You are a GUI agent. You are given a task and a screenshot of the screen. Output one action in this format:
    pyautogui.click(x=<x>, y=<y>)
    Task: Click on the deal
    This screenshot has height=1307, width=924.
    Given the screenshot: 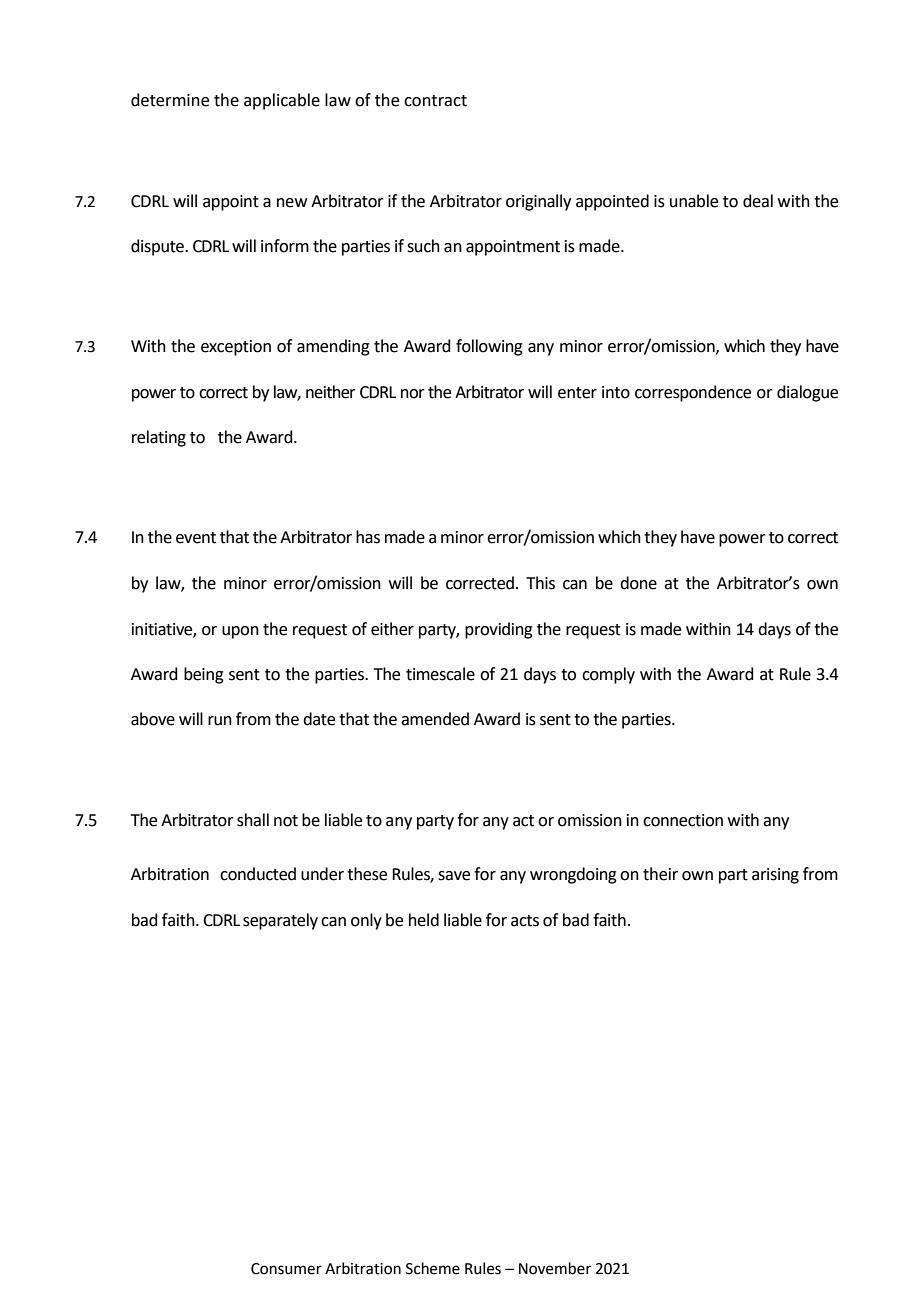 What is the action you would take?
    pyautogui.click(x=758, y=201)
